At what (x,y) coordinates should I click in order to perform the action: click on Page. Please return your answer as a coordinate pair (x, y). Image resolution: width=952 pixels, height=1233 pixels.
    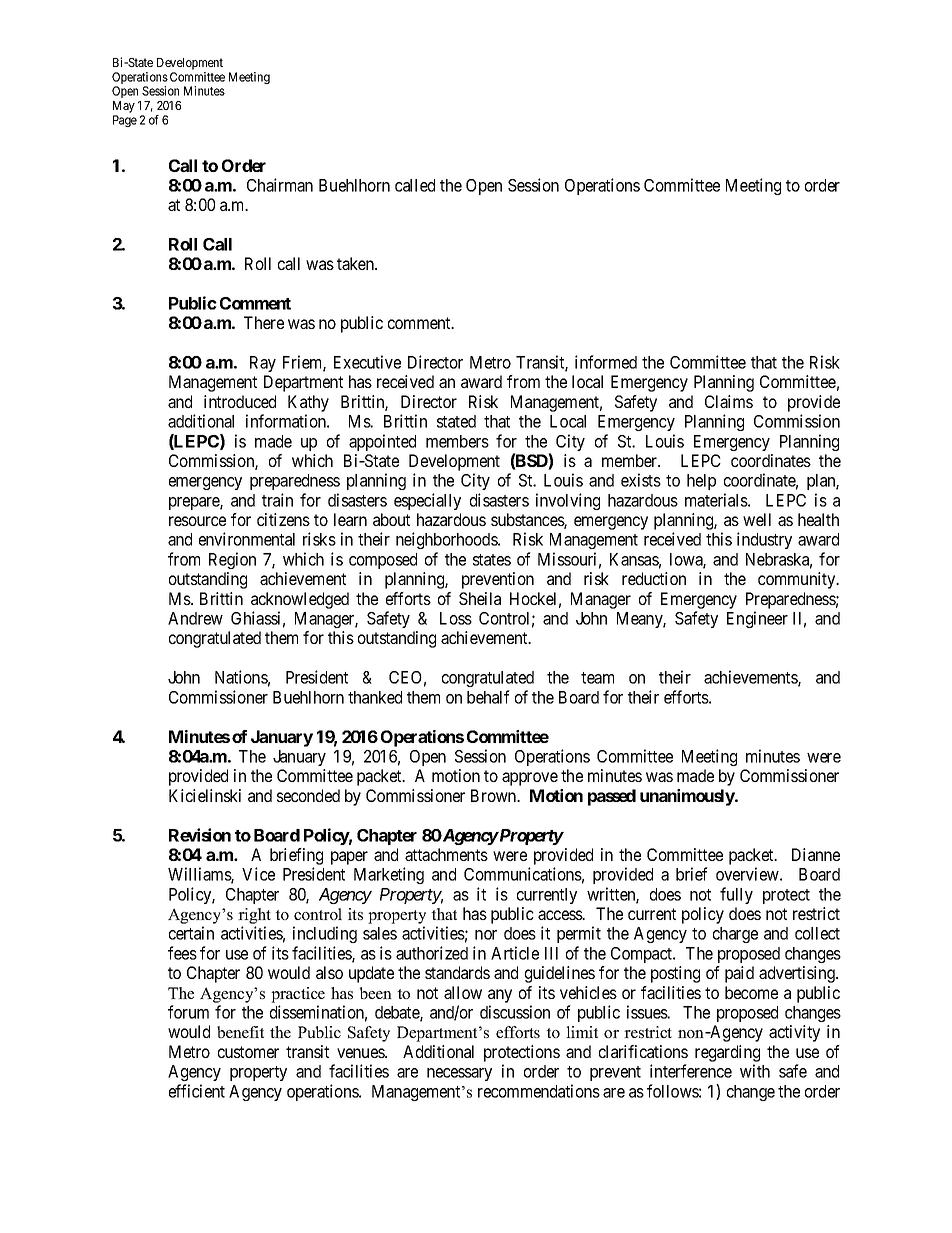
    Looking at the image, I should click on (125, 121).
